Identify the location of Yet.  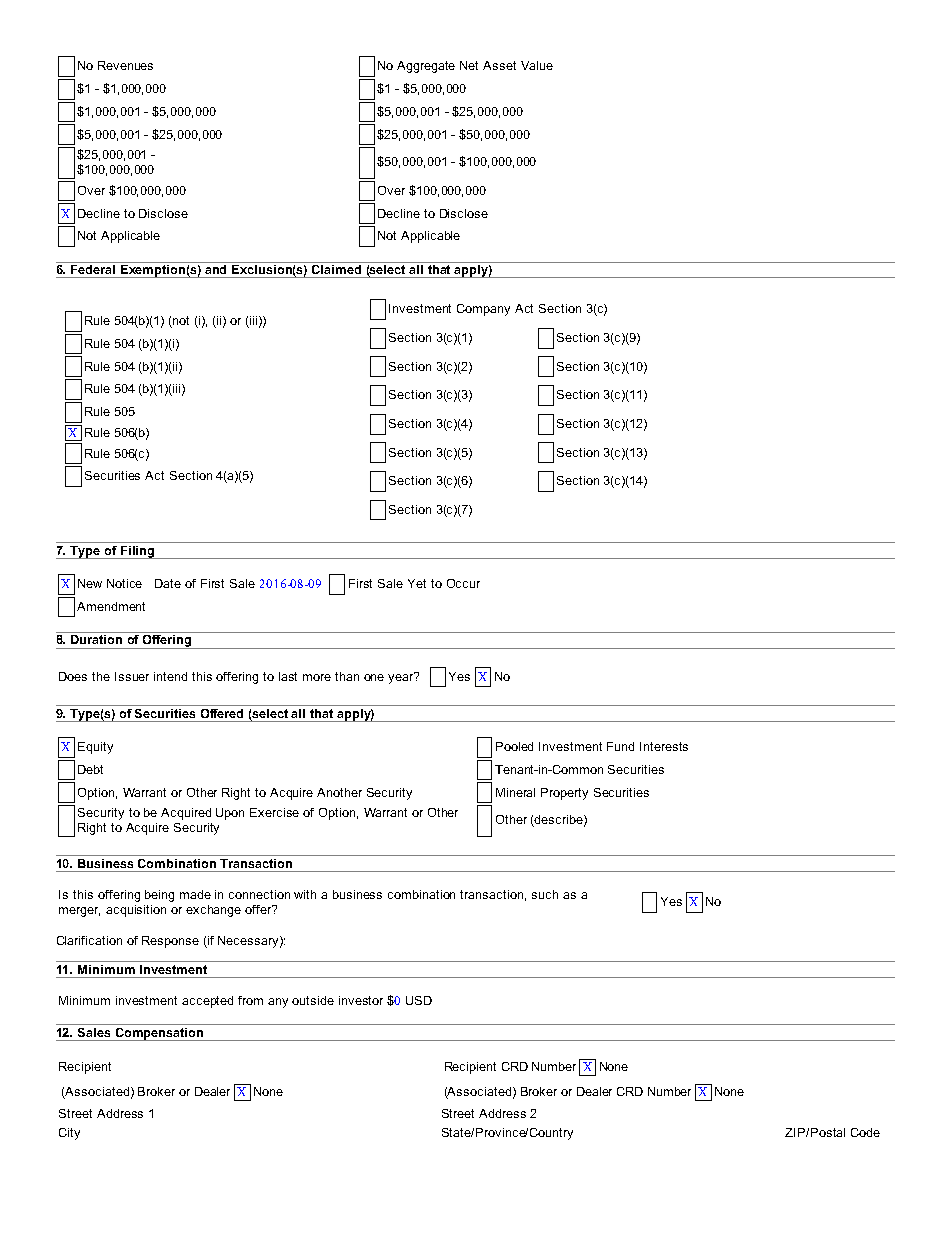
(417, 583).
